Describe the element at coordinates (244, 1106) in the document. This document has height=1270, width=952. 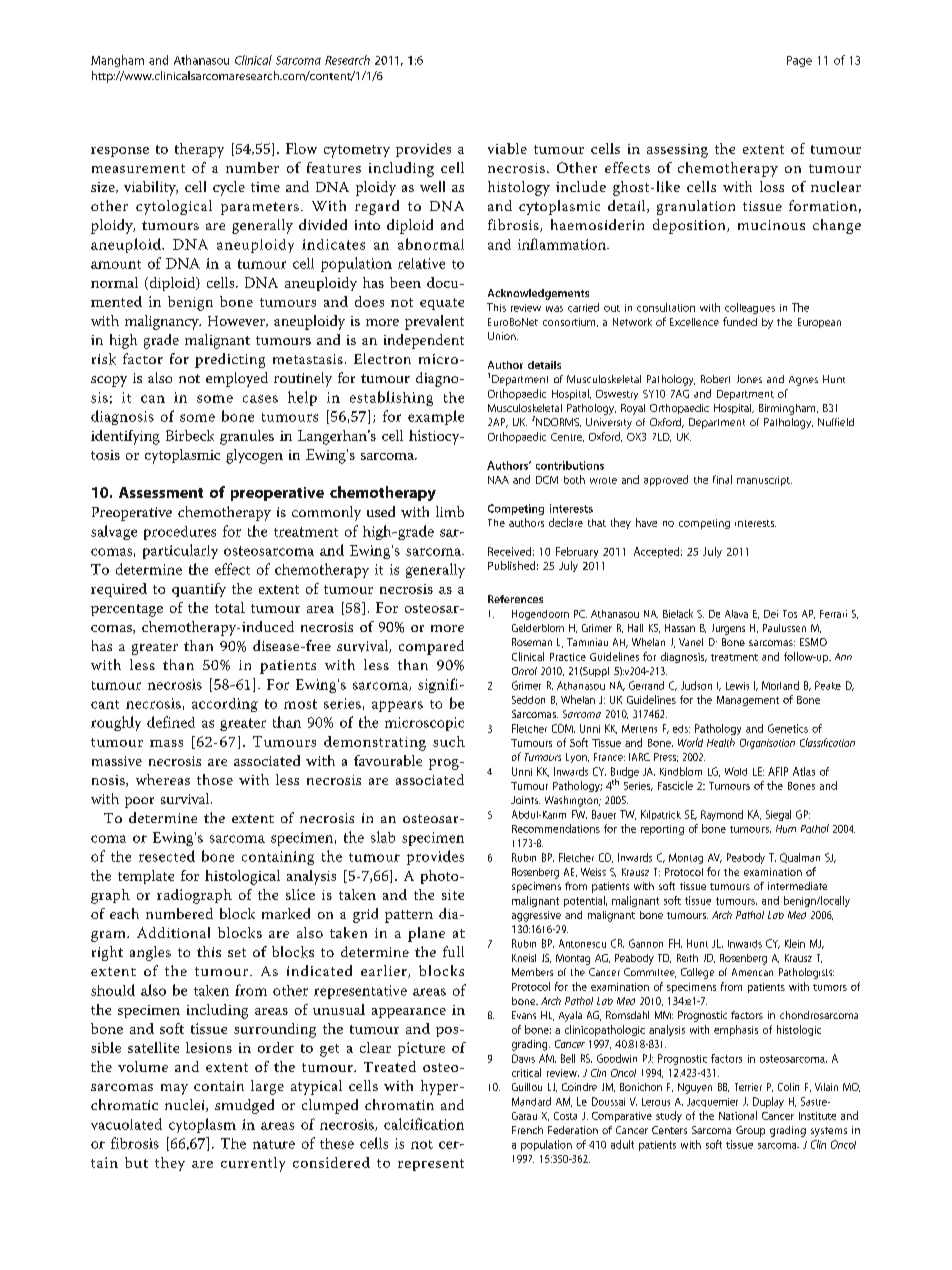
I see `smudged` at that location.
